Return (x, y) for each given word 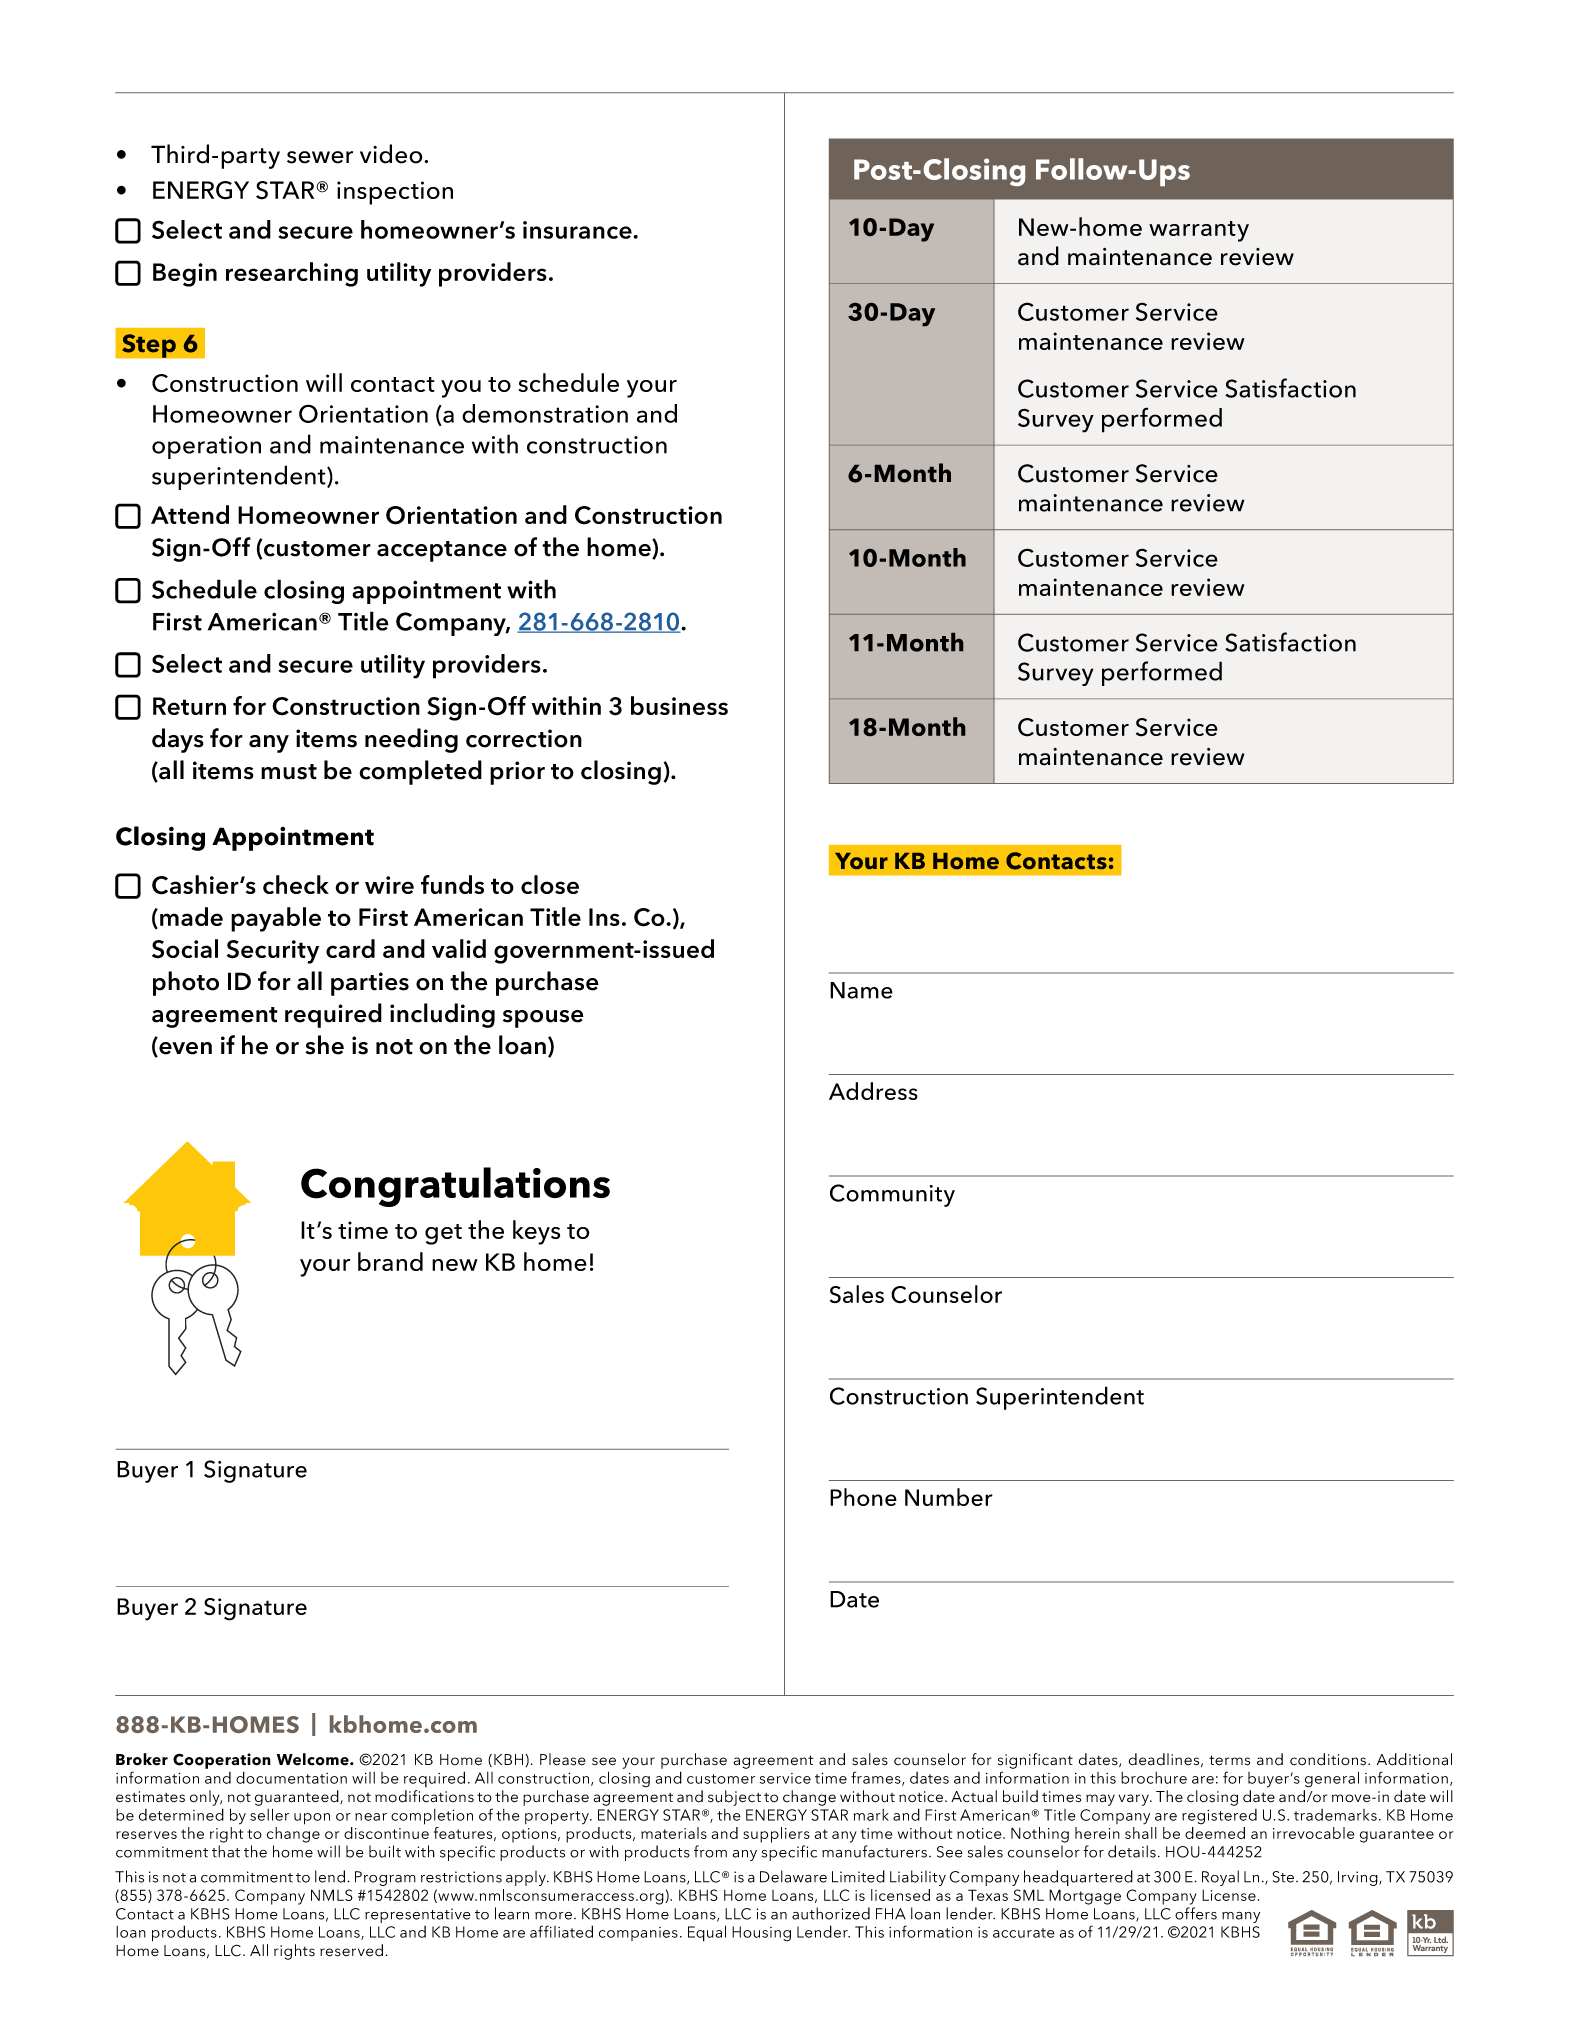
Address (873, 1091)
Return (189, 706)
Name (861, 990)
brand (390, 1261)
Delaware (793, 1876)
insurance (578, 230)
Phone (863, 1497)
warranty (1199, 231)
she (324, 1045)
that (226, 1851)
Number (949, 1497)
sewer (320, 157)
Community (892, 1195)
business (679, 705)
